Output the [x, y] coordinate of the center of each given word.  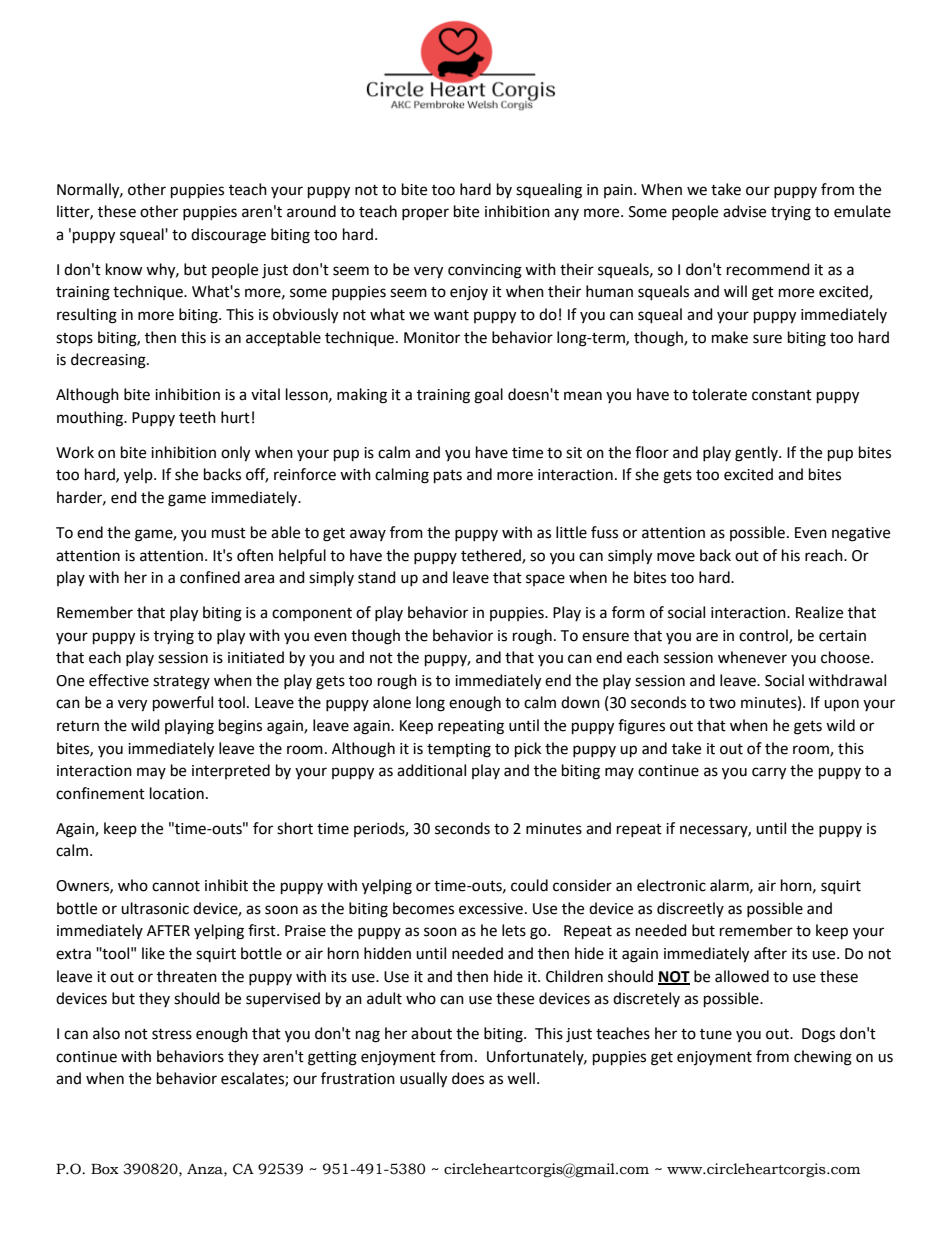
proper [425, 214]
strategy [181, 683]
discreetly [690, 909]
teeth [197, 417]
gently [757, 454]
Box [105, 1169]
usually [423, 1080]
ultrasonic [155, 908]
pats [448, 477]
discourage [228, 236]
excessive [491, 909]
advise [744, 211]
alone [392, 702]
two [722, 703]
